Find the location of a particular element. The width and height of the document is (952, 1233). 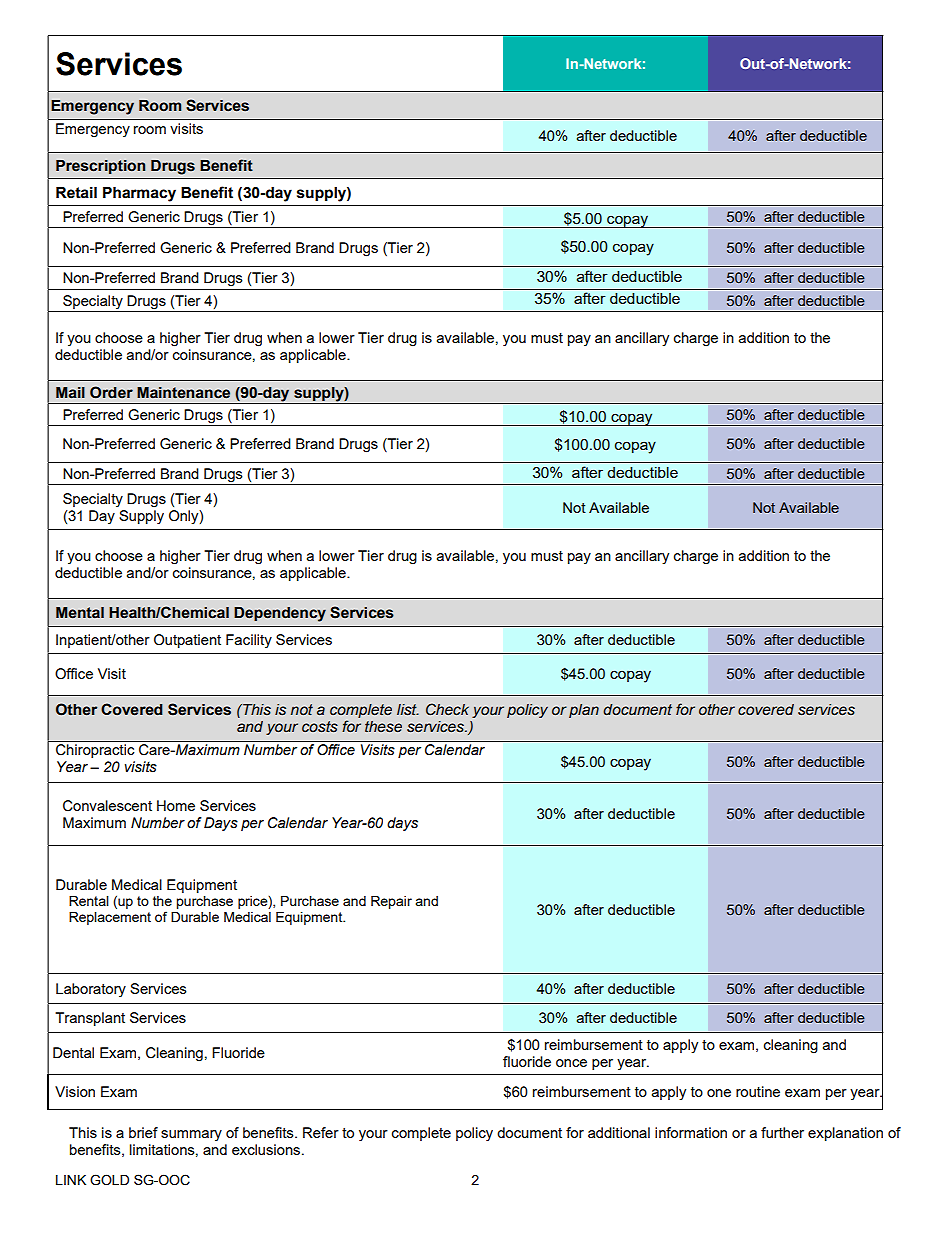

these is located at coordinates (383, 727).
